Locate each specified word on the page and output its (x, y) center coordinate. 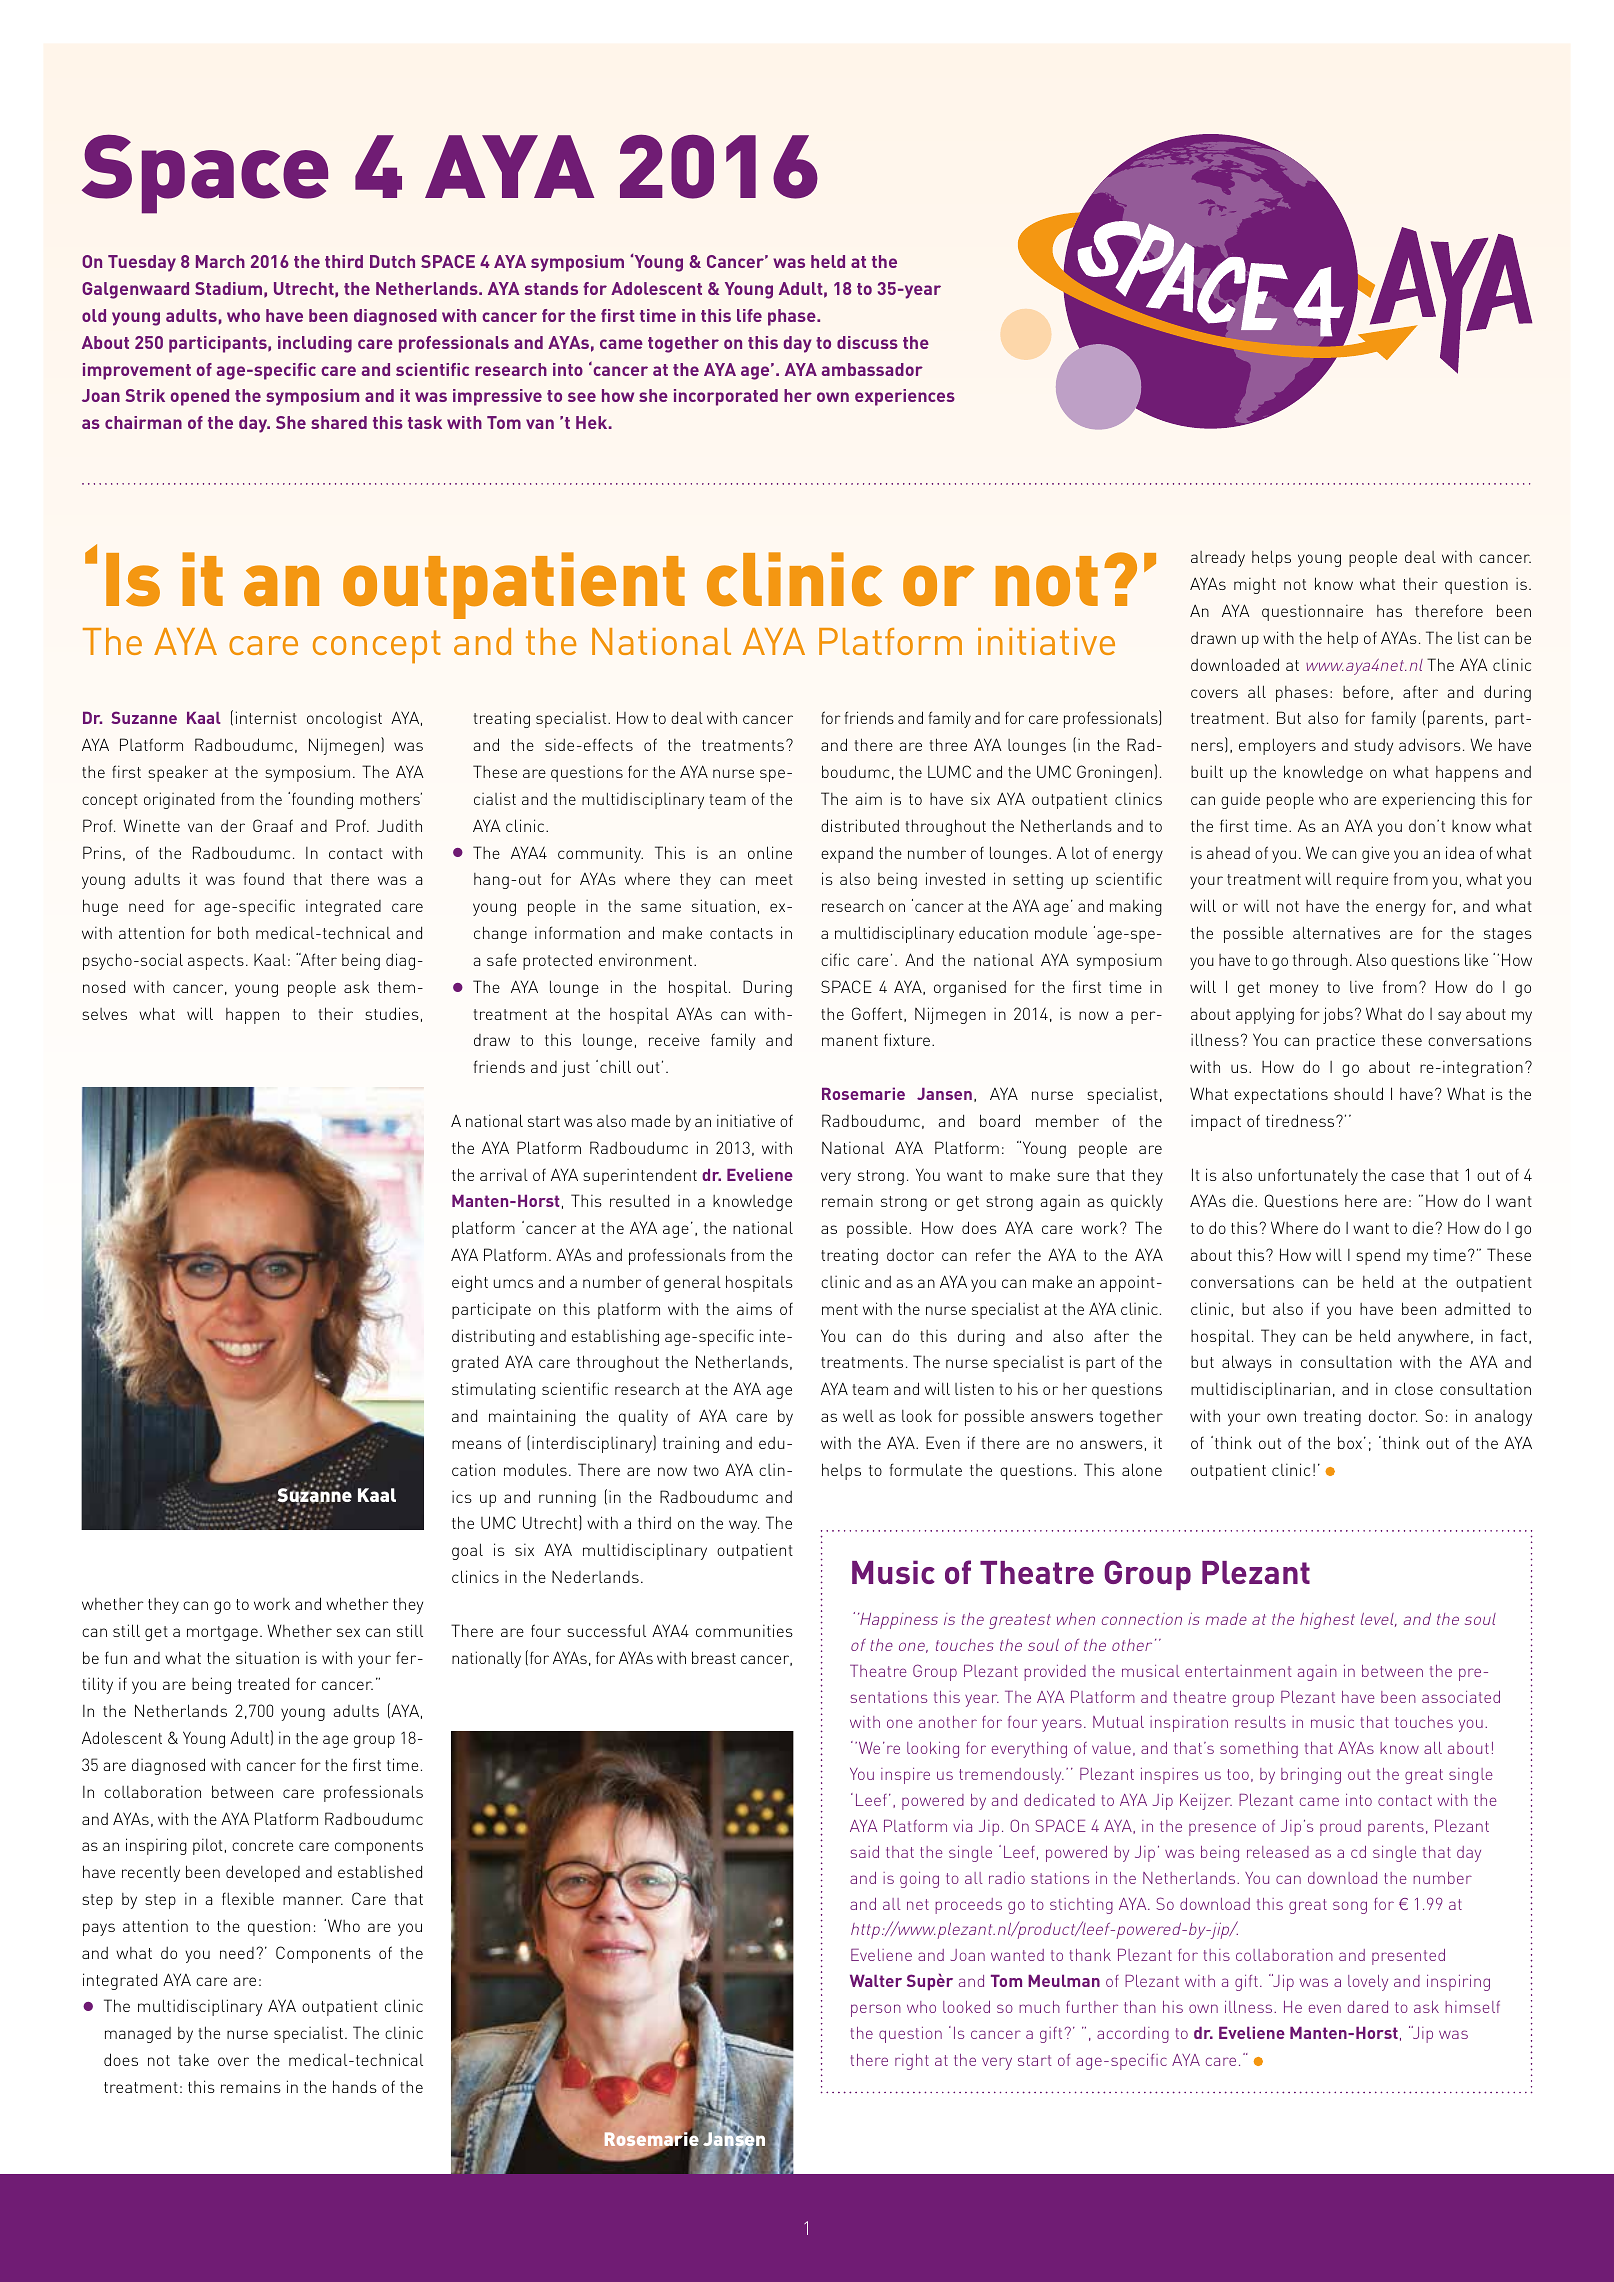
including (315, 344)
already (1218, 558)
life (749, 315)
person (876, 2010)
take (194, 2059)
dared (1368, 2007)
